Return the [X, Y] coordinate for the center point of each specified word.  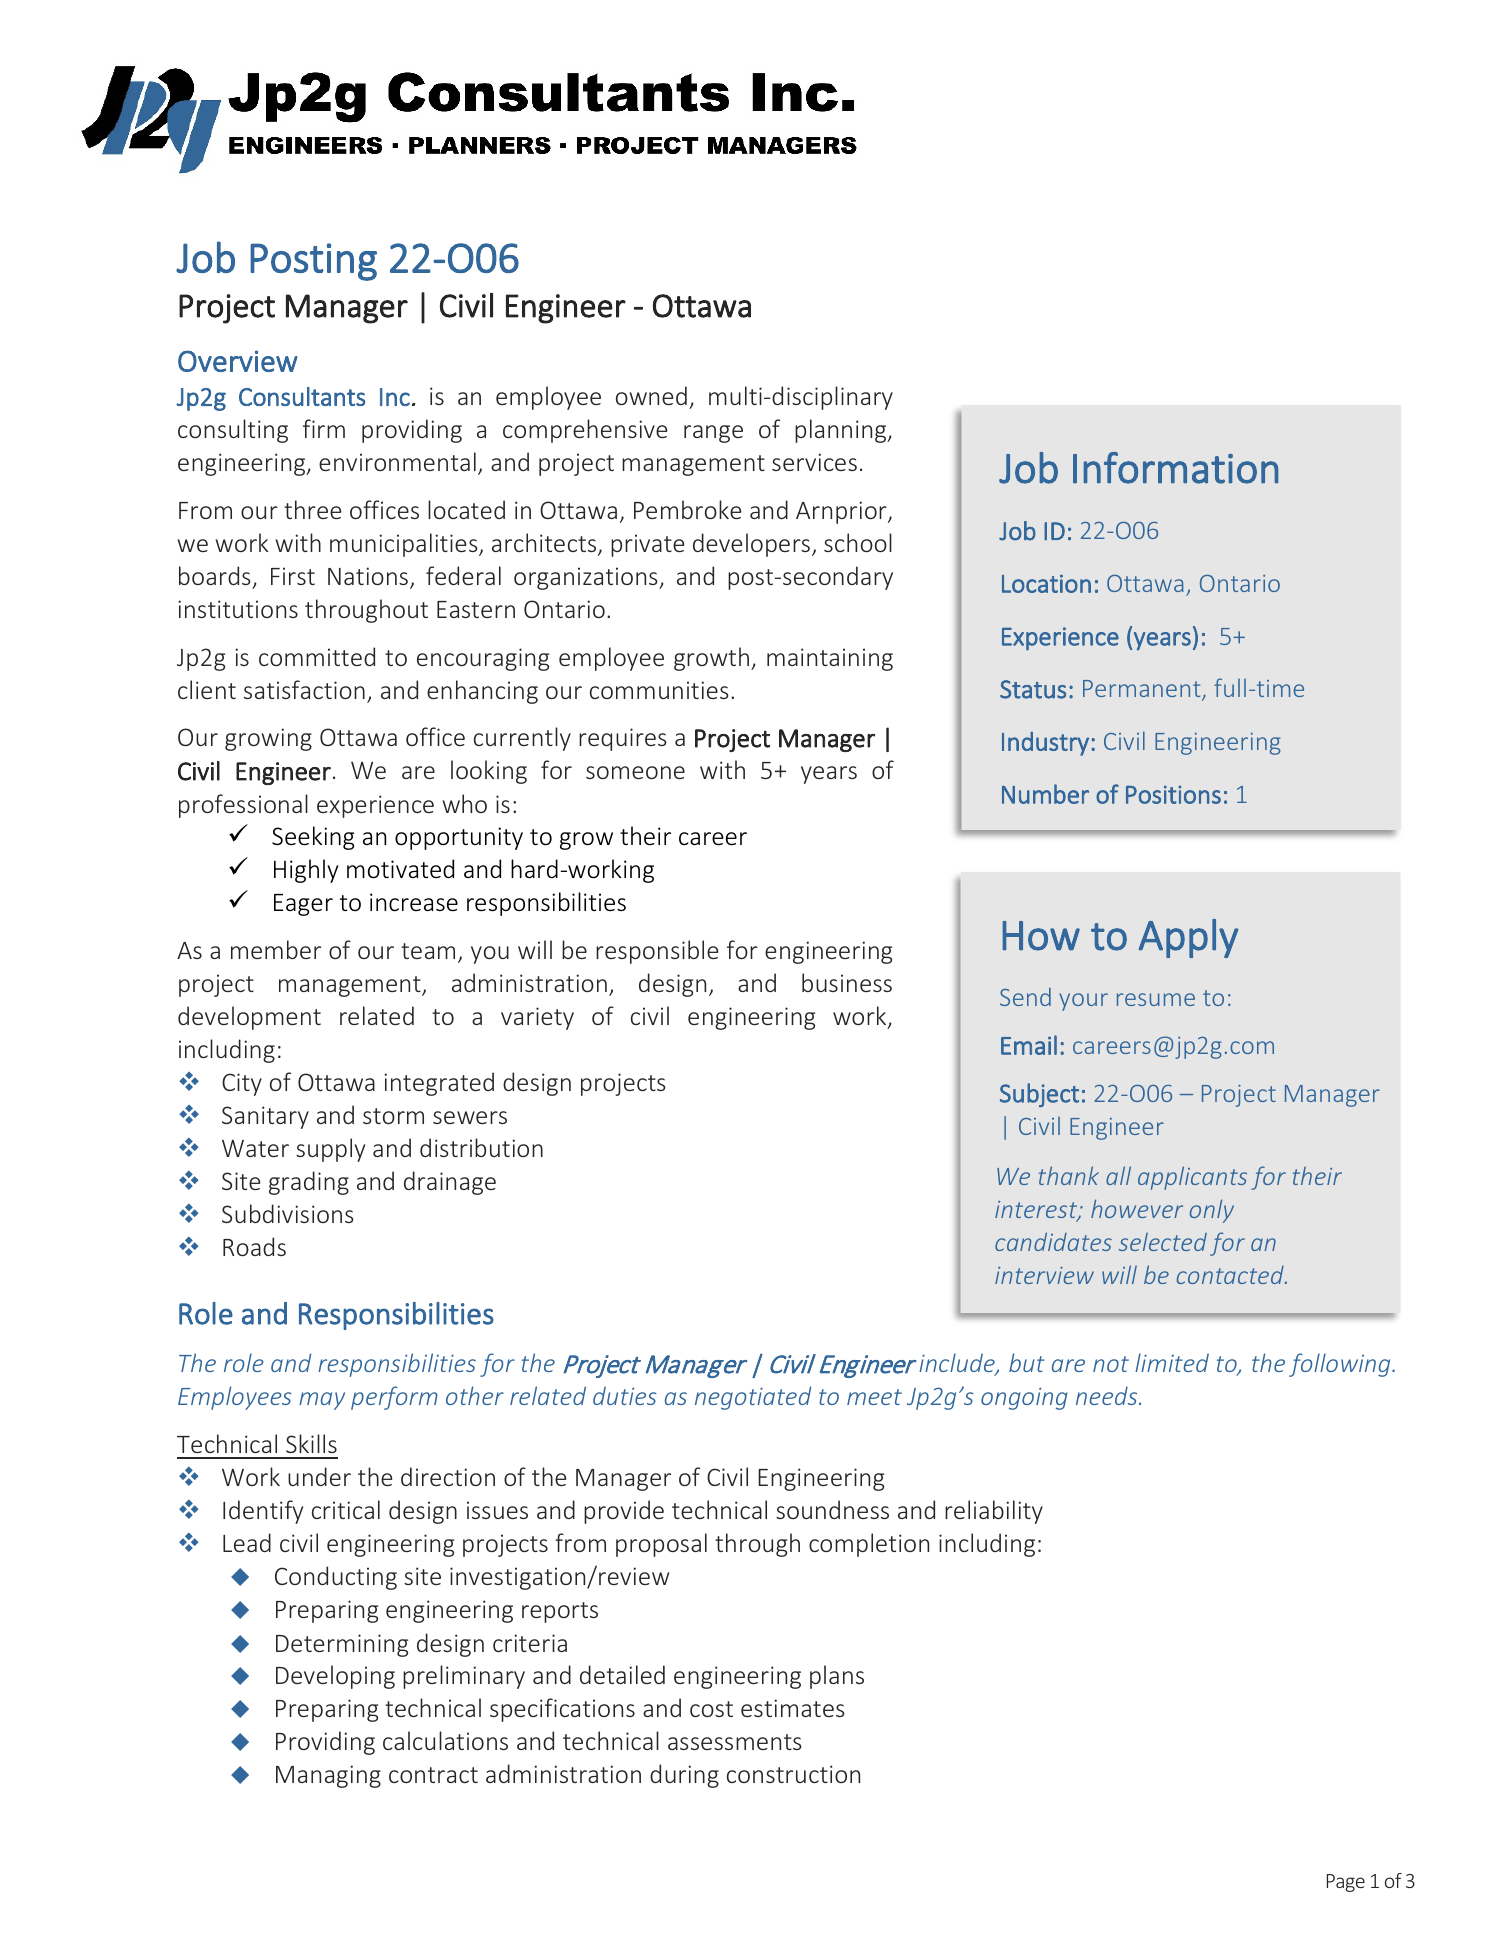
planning [842, 431]
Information [1175, 468]
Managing [328, 1776]
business [847, 982]
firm [324, 428]
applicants [1192, 1178]
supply [330, 1150]
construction [793, 1774]
